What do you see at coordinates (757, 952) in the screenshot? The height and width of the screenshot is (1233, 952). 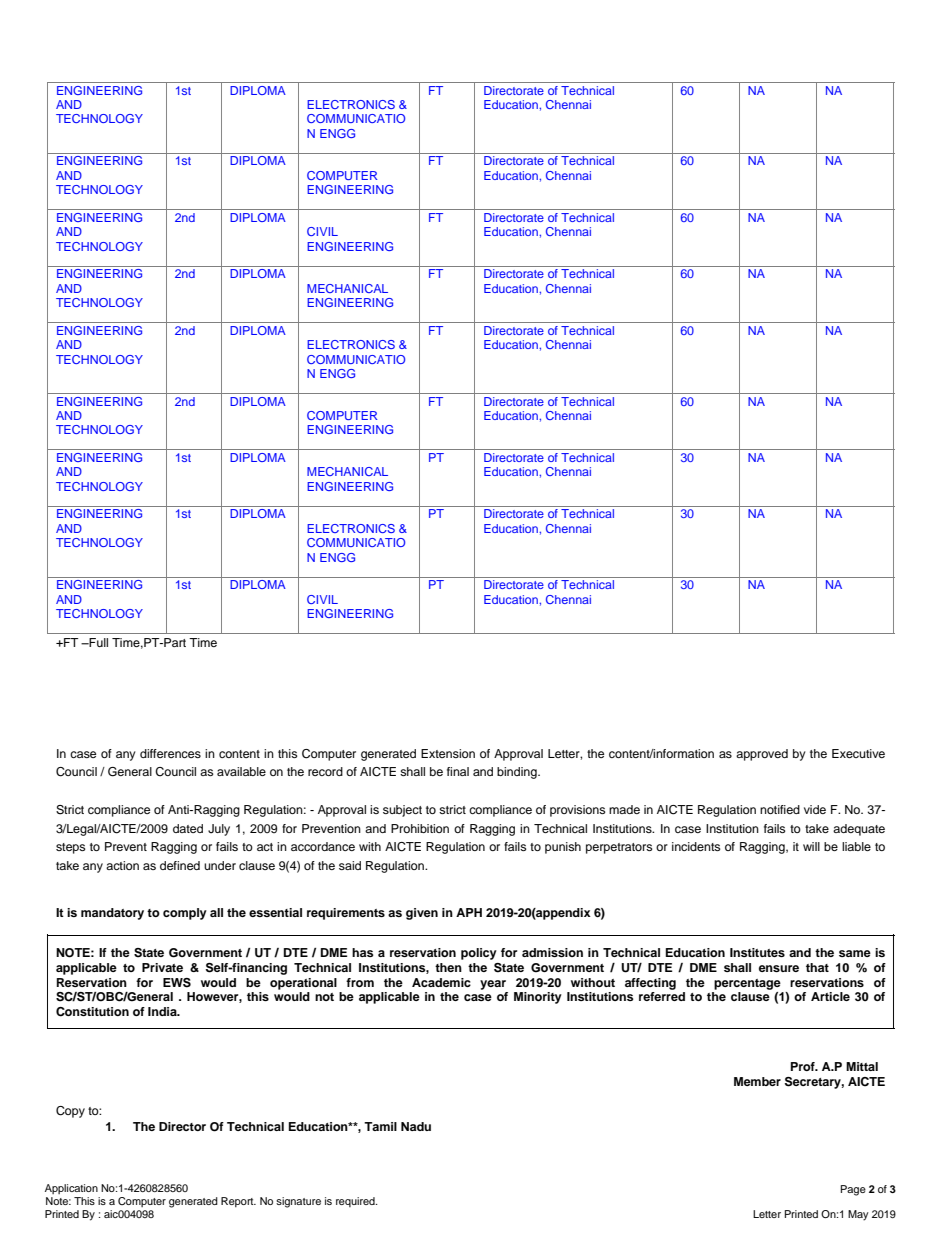 I see `Institutes` at bounding box center [757, 952].
